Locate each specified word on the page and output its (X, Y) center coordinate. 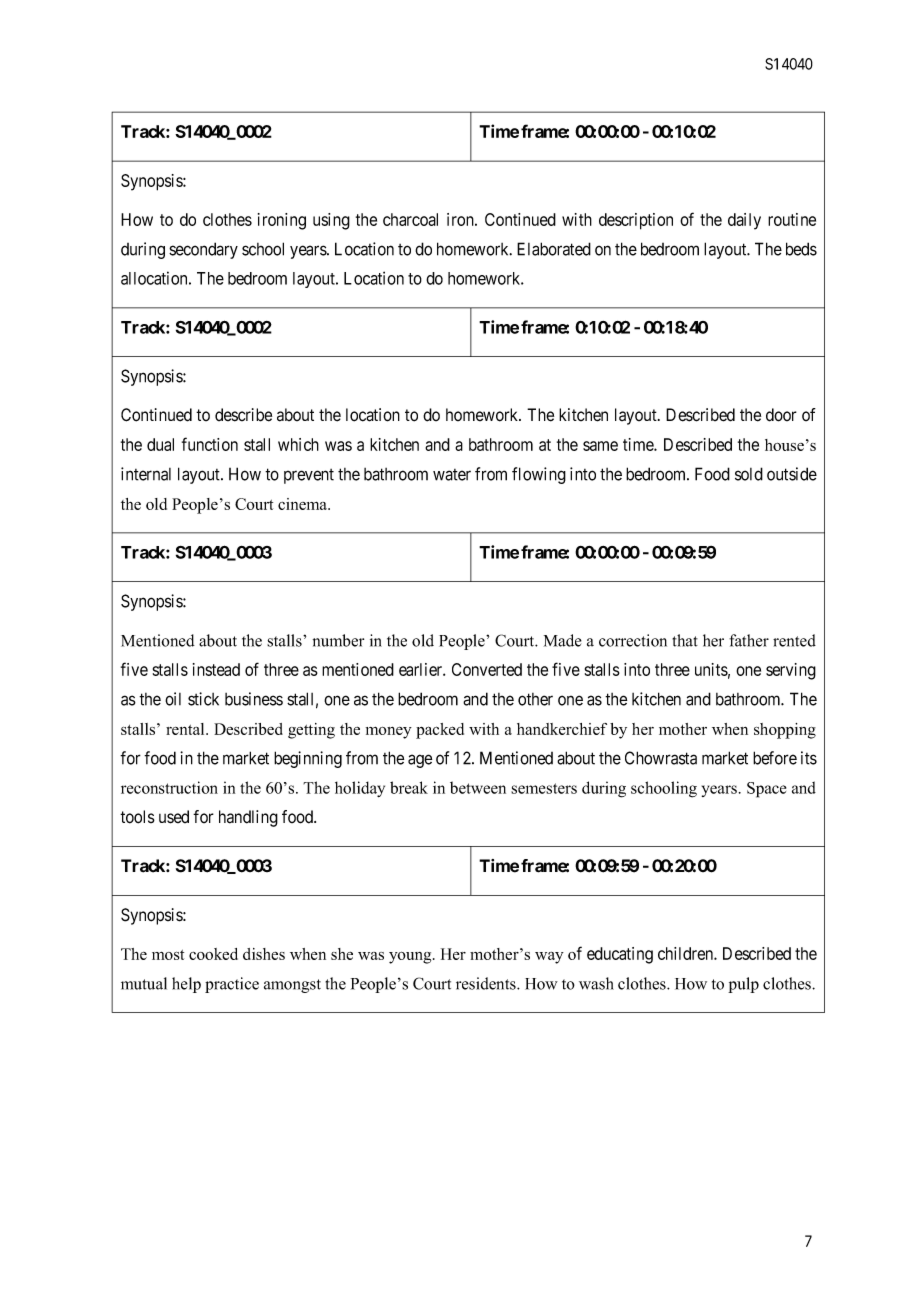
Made (563, 640)
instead (216, 669)
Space (766, 790)
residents (487, 983)
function (210, 444)
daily (744, 221)
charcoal (410, 219)
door (781, 415)
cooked (213, 954)
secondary (203, 250)
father (749, 640)
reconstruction (169, 787)
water (452, 475)
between (478, 787)
